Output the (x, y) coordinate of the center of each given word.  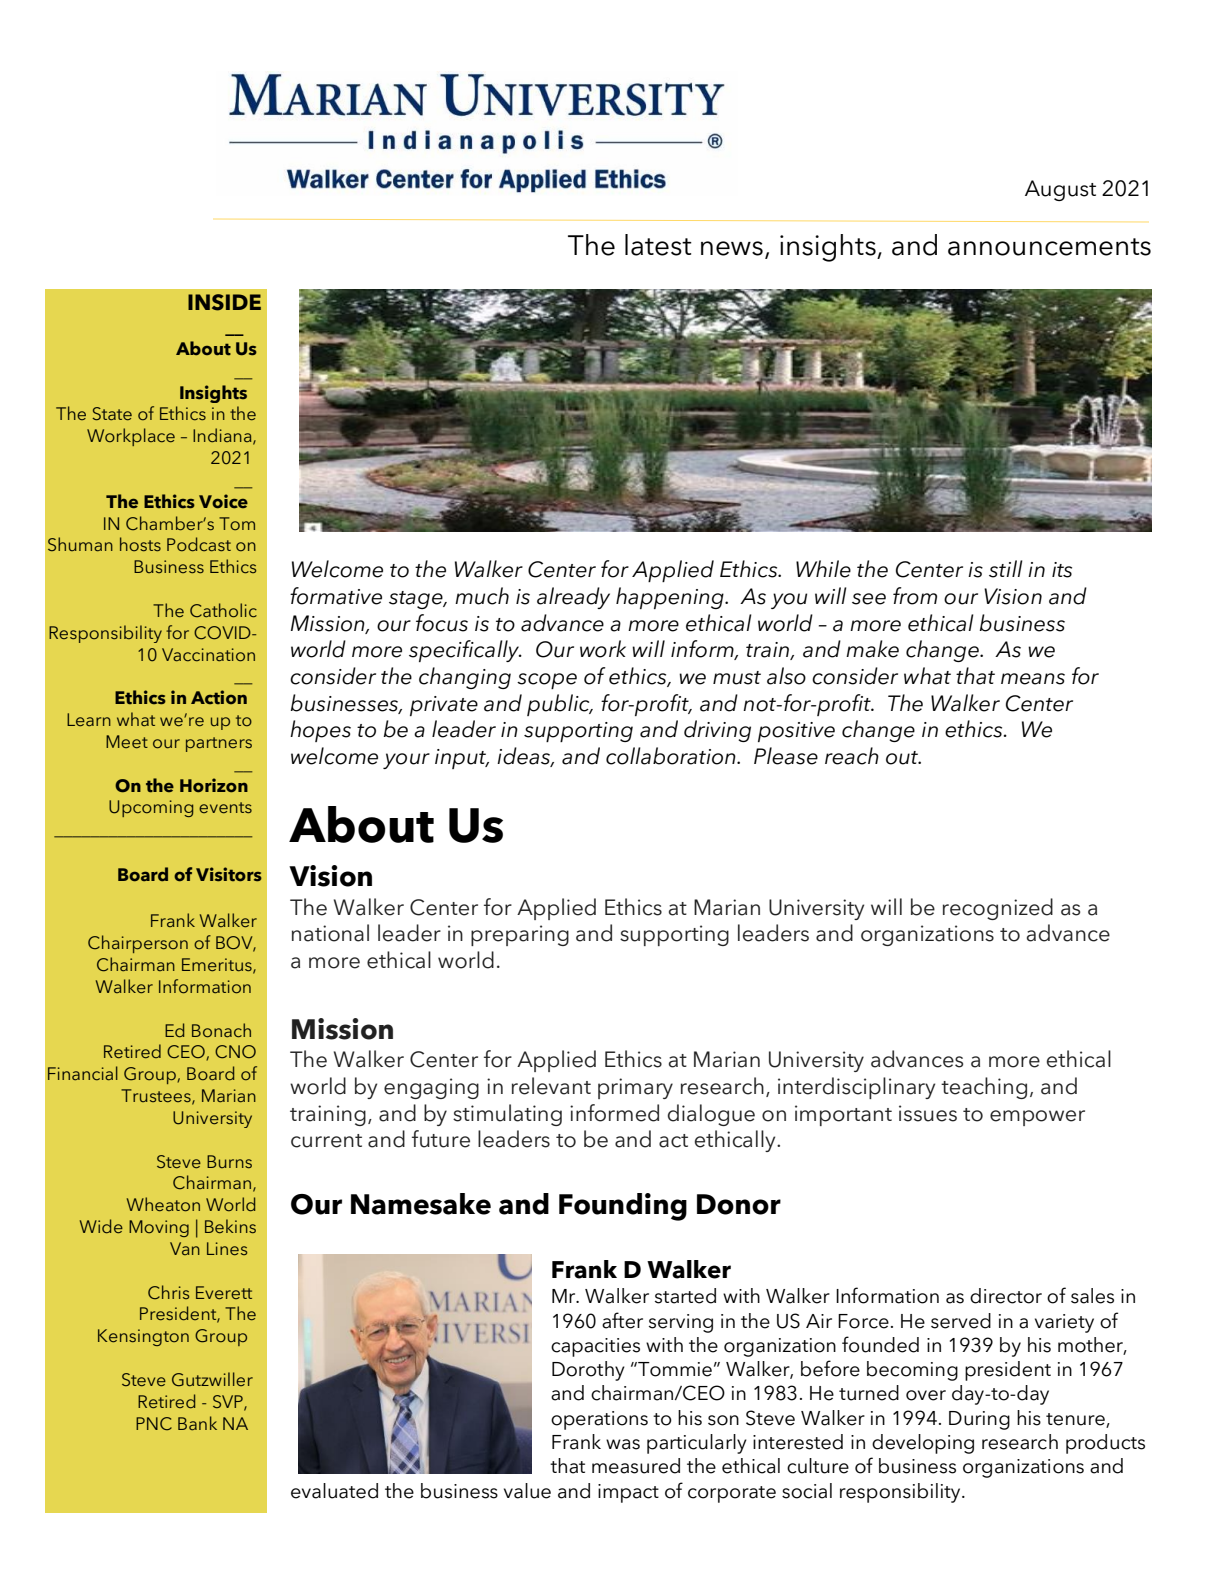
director (1006, 1296)
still (1006, 569)
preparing (520, 935)
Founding (623, 1207)
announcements (1049, 247)
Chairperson (138, 944)
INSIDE (224, 302)
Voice (223, 501)
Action (219, 697)
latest (658, 245)
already (573, 598)
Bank (197, 1423)
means (1033, 679)
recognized (998, 909)
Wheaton (163, 1204)
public (559, 705)
